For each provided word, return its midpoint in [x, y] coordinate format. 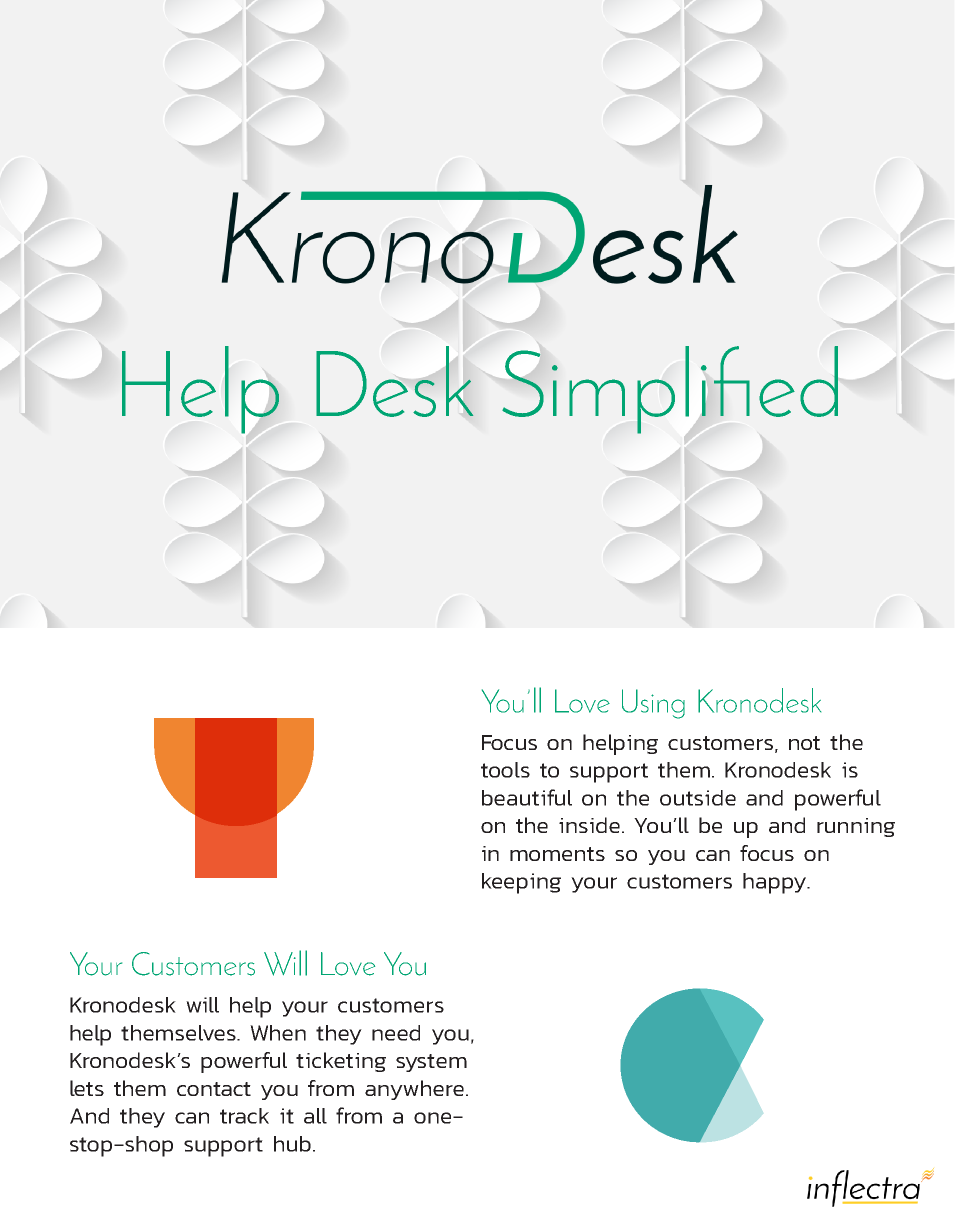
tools [505, 770]
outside [698, 798]
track [244, 1116]
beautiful [527, 797]
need [396, 1033]
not [804, 743]
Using [653, 704]
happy [775, 883]
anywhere [414, 1090]
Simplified [670, 390]
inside [591, 825]
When [278, 1033]
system [431, 1063]
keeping [521, 883]
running [856, 827]
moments [557, 854]
